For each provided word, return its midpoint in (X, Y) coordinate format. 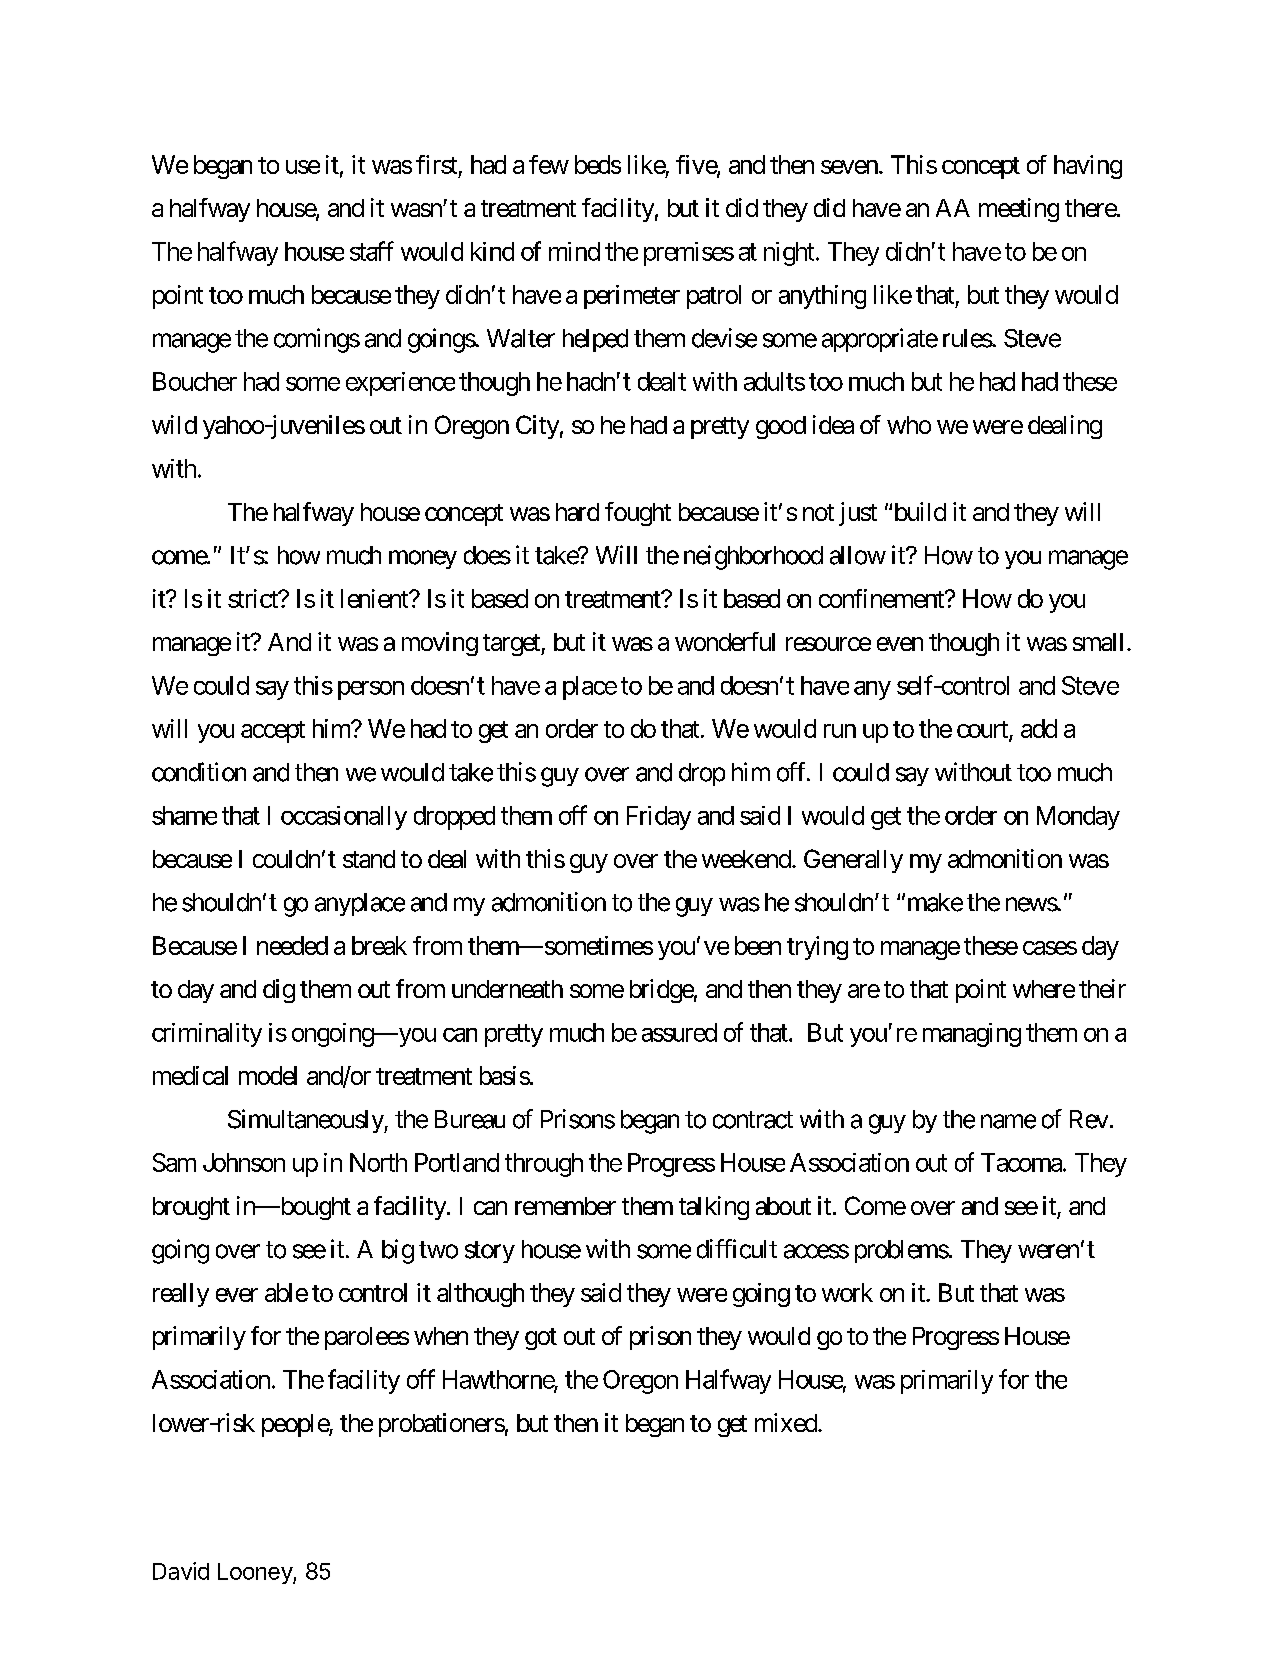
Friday (659, 818)
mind (574, 251)
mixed (787, 1422)
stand (369, 859)
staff (372, 251)
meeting (1019, 210)
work (847, 1292)
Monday (1078, 818)
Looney (256, 1573)
